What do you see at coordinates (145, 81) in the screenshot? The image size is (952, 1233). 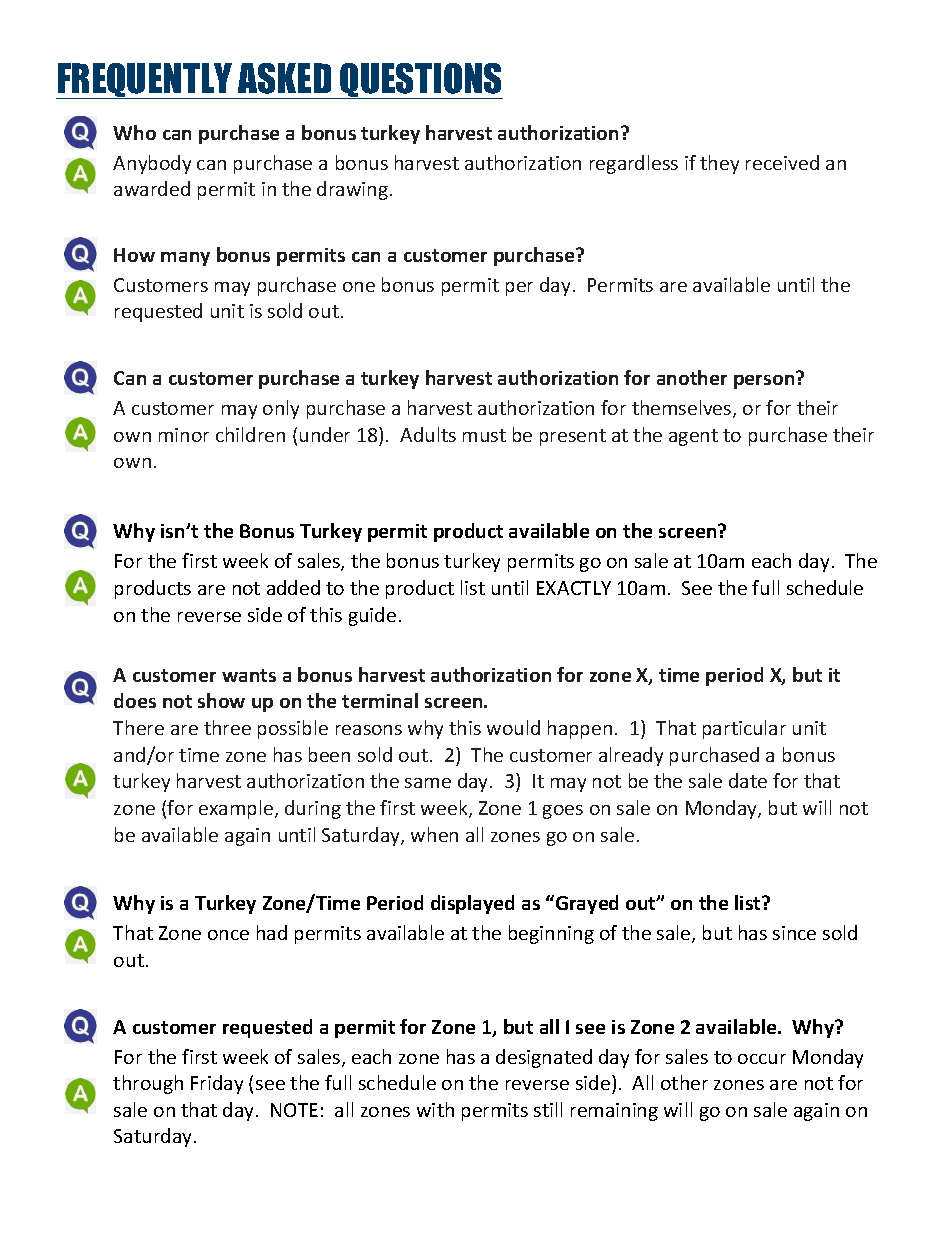 I see `FREQUENTLY` at bounding box center [145, 81].
